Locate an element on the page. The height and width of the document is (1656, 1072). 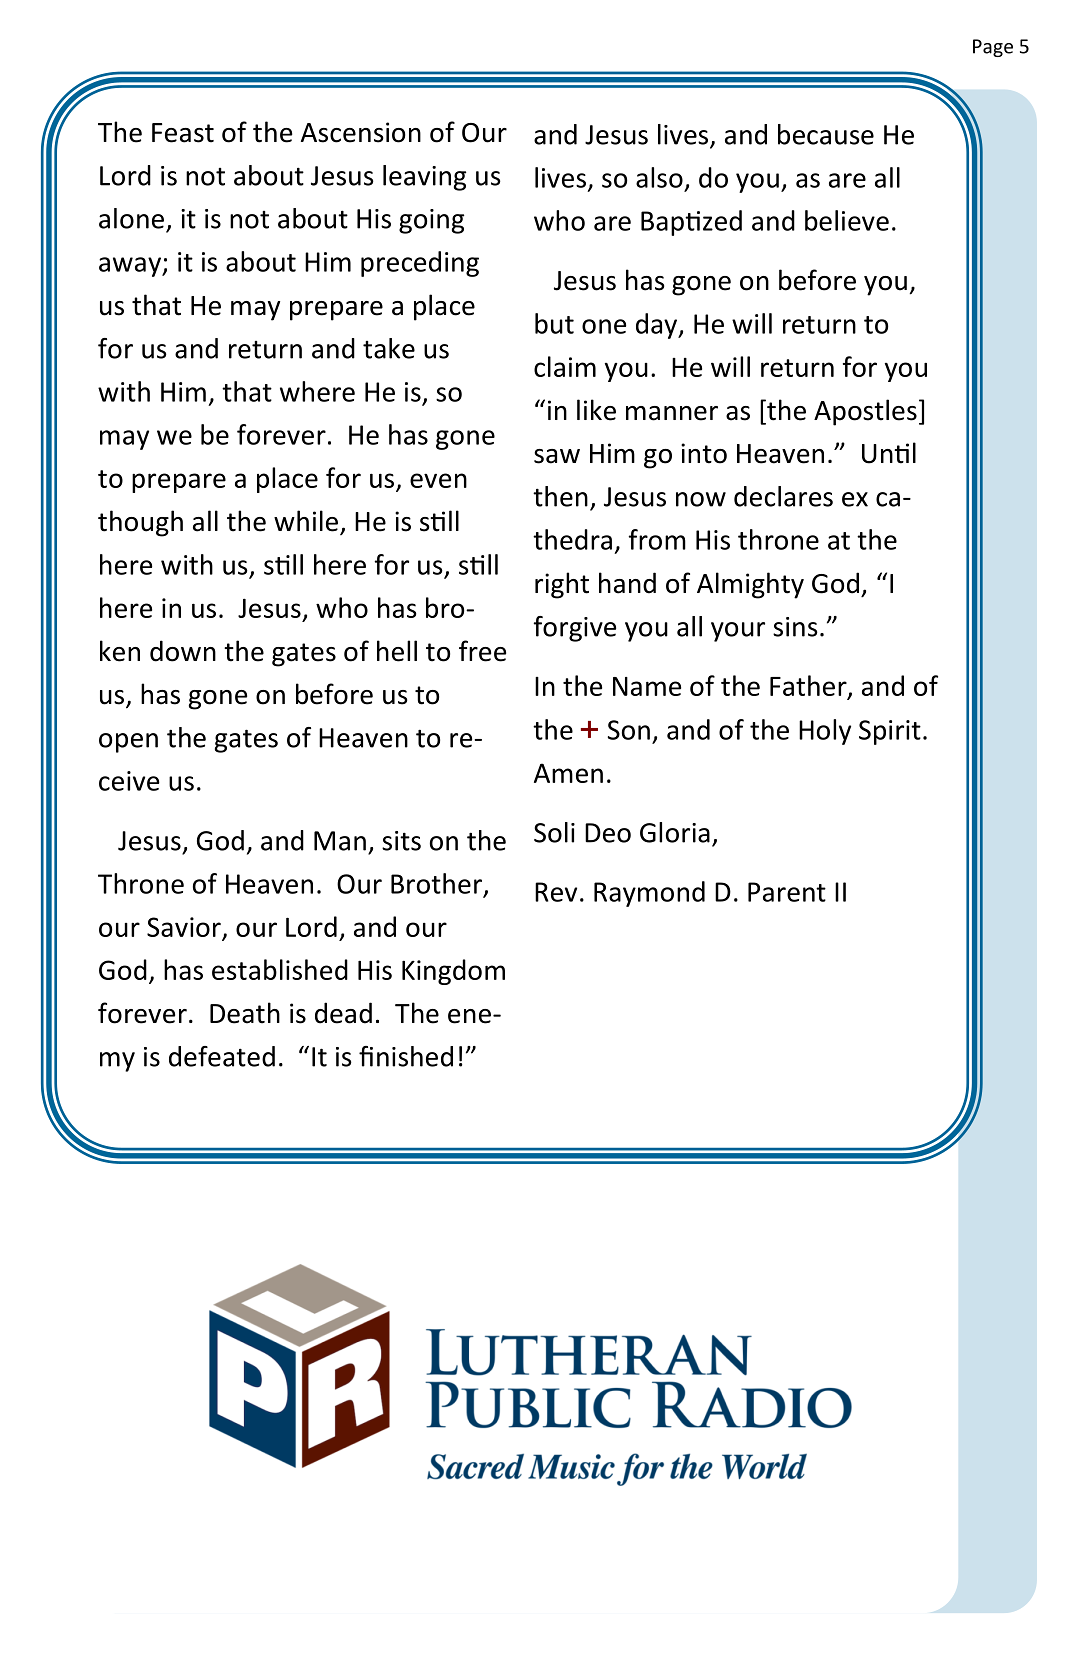
Death is located at coordinates (245, 1013).
